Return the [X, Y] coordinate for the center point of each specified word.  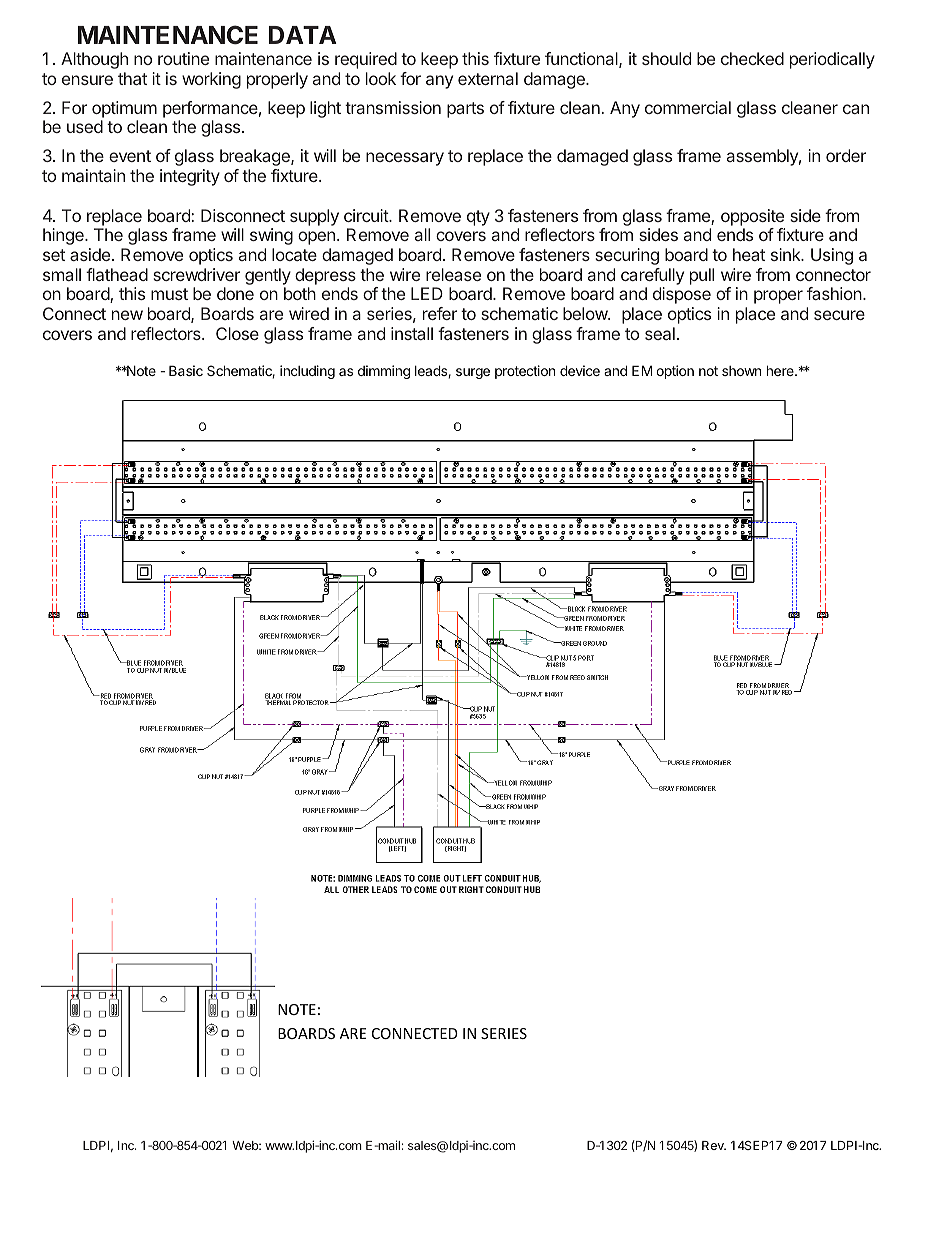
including [307, 372]
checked [752, 58]
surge [473, 373]
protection [525, 372]
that [132, 78]
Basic [186, 370]
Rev [714, 1145]
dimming [384, 372]
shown [741, 371]
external [488, 78]
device [580, 370]
